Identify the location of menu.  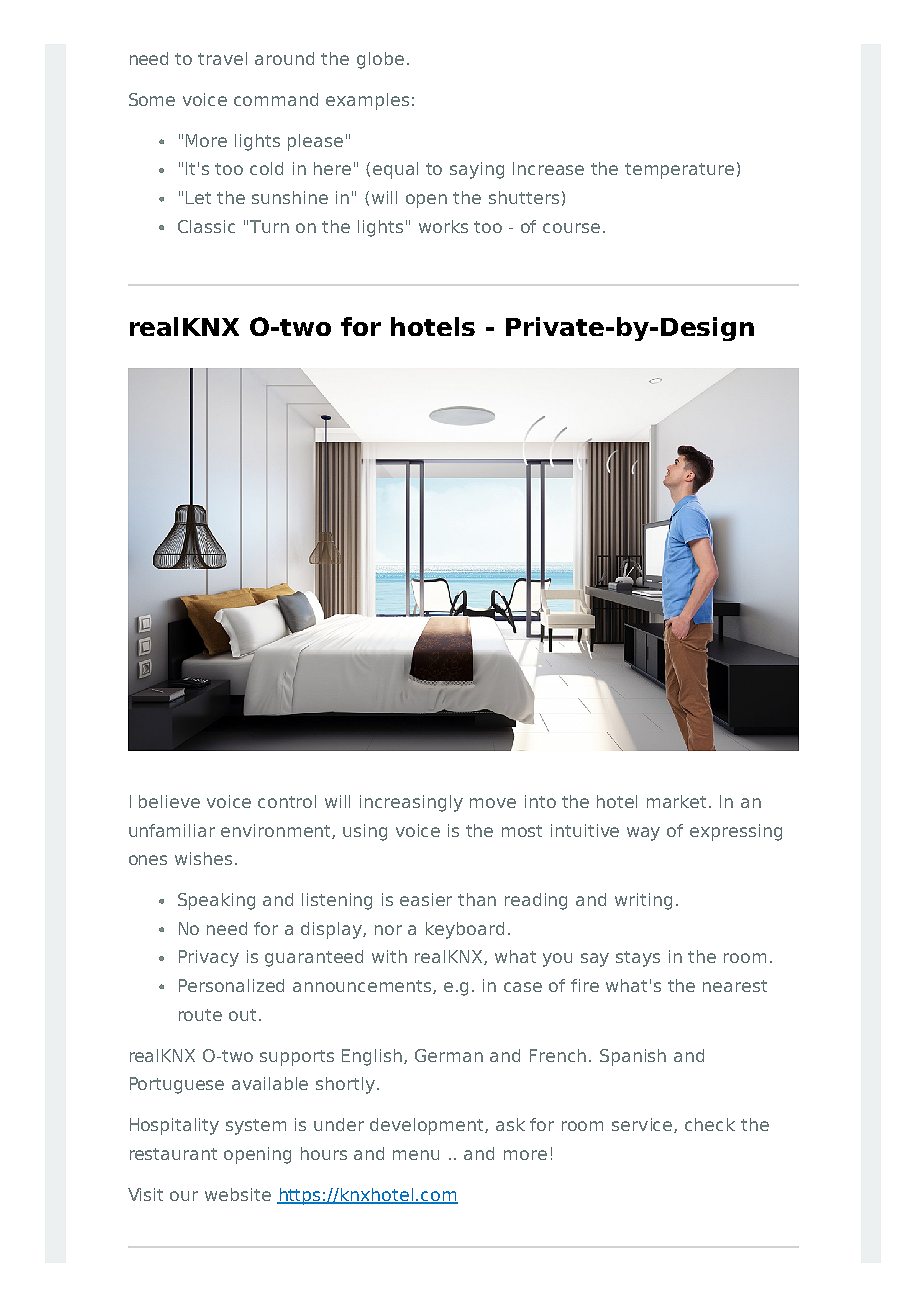
(416, 1155).
